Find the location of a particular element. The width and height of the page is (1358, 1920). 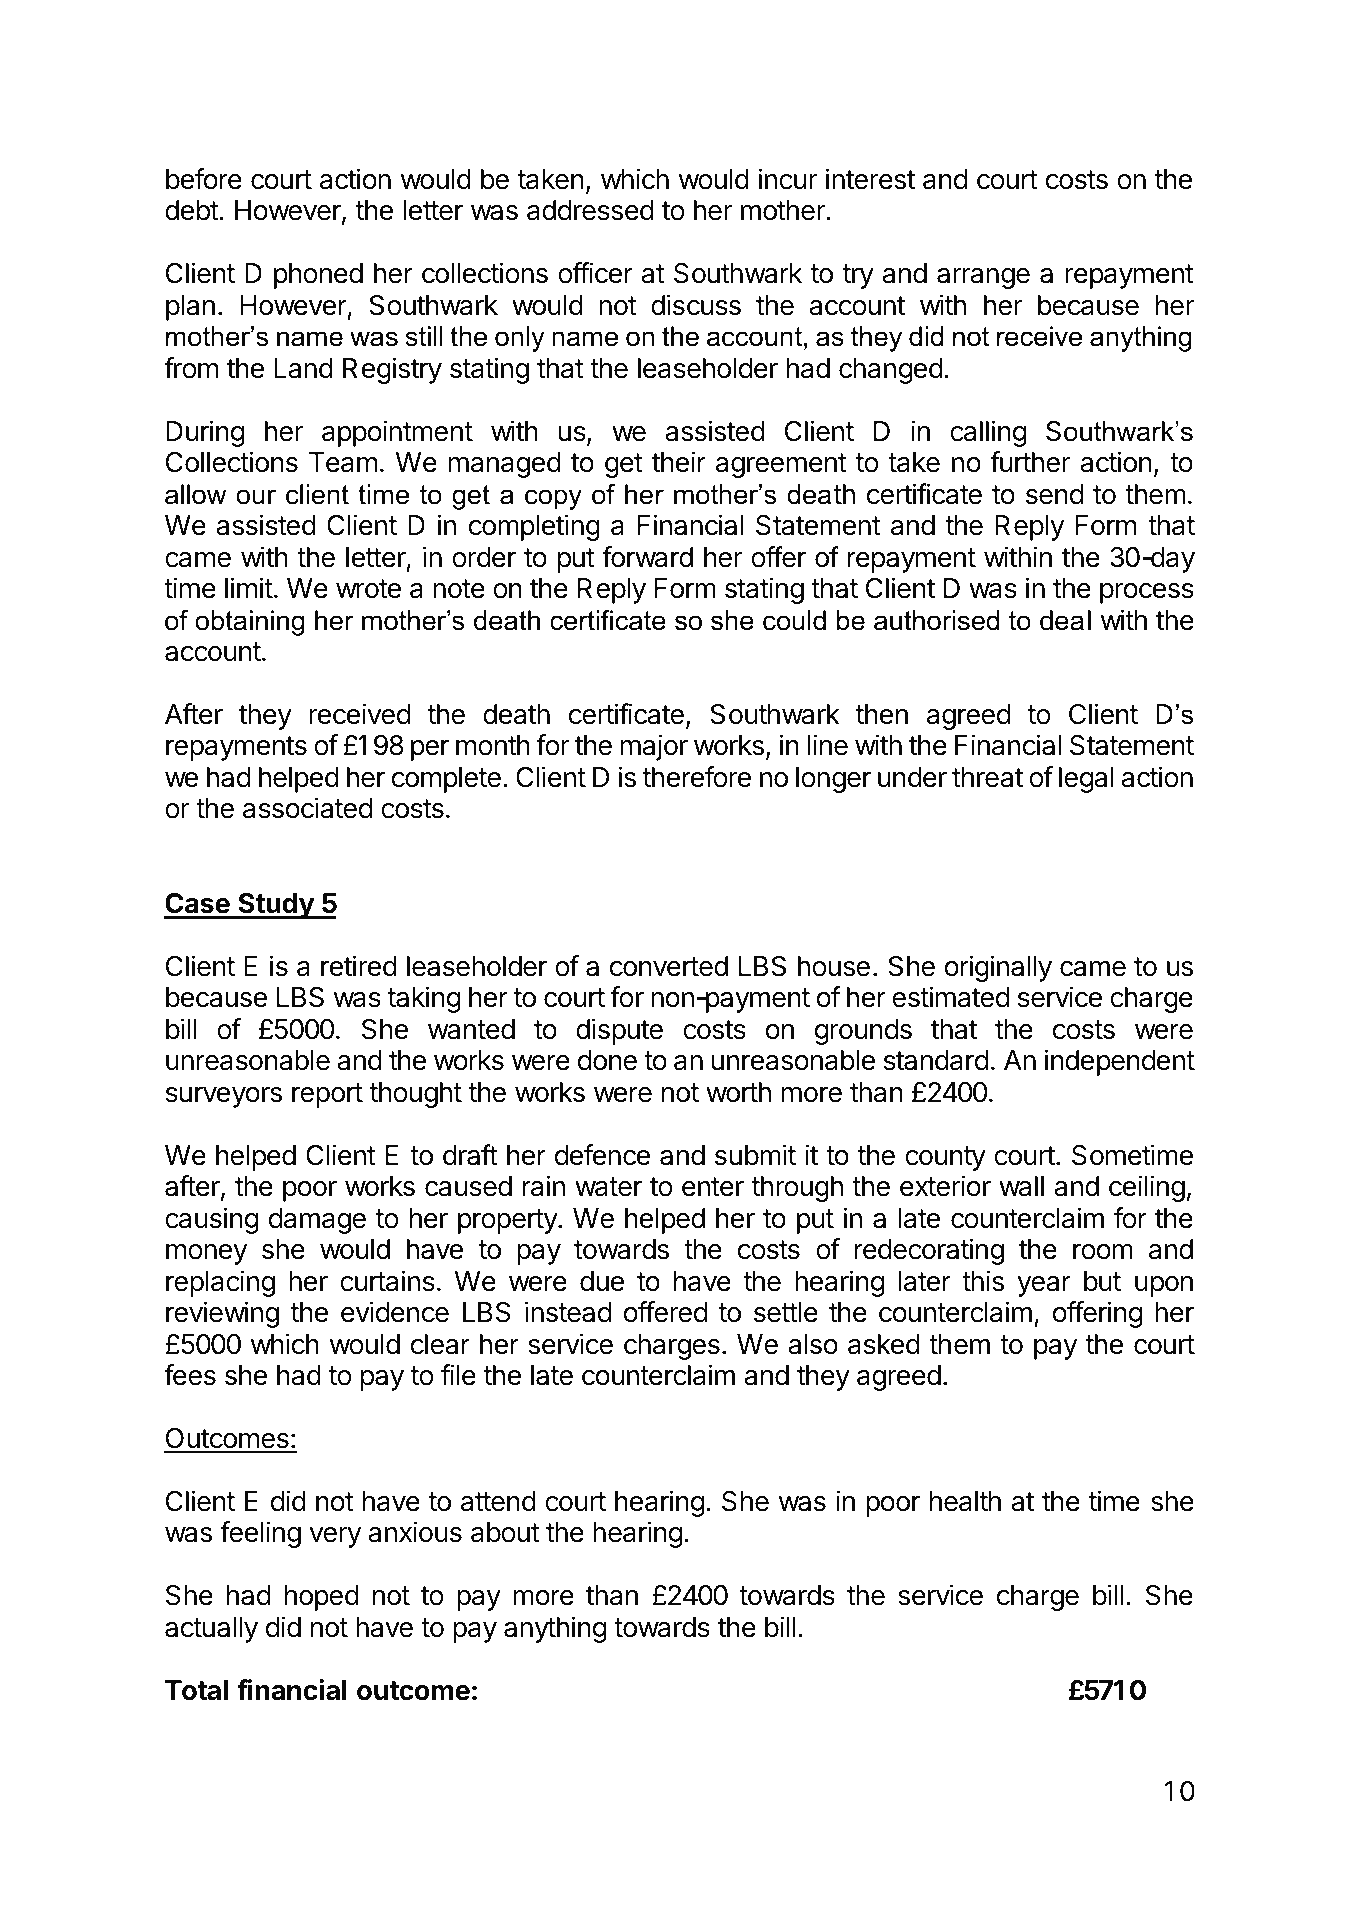

damage is located at coordinates (317, 1221).
